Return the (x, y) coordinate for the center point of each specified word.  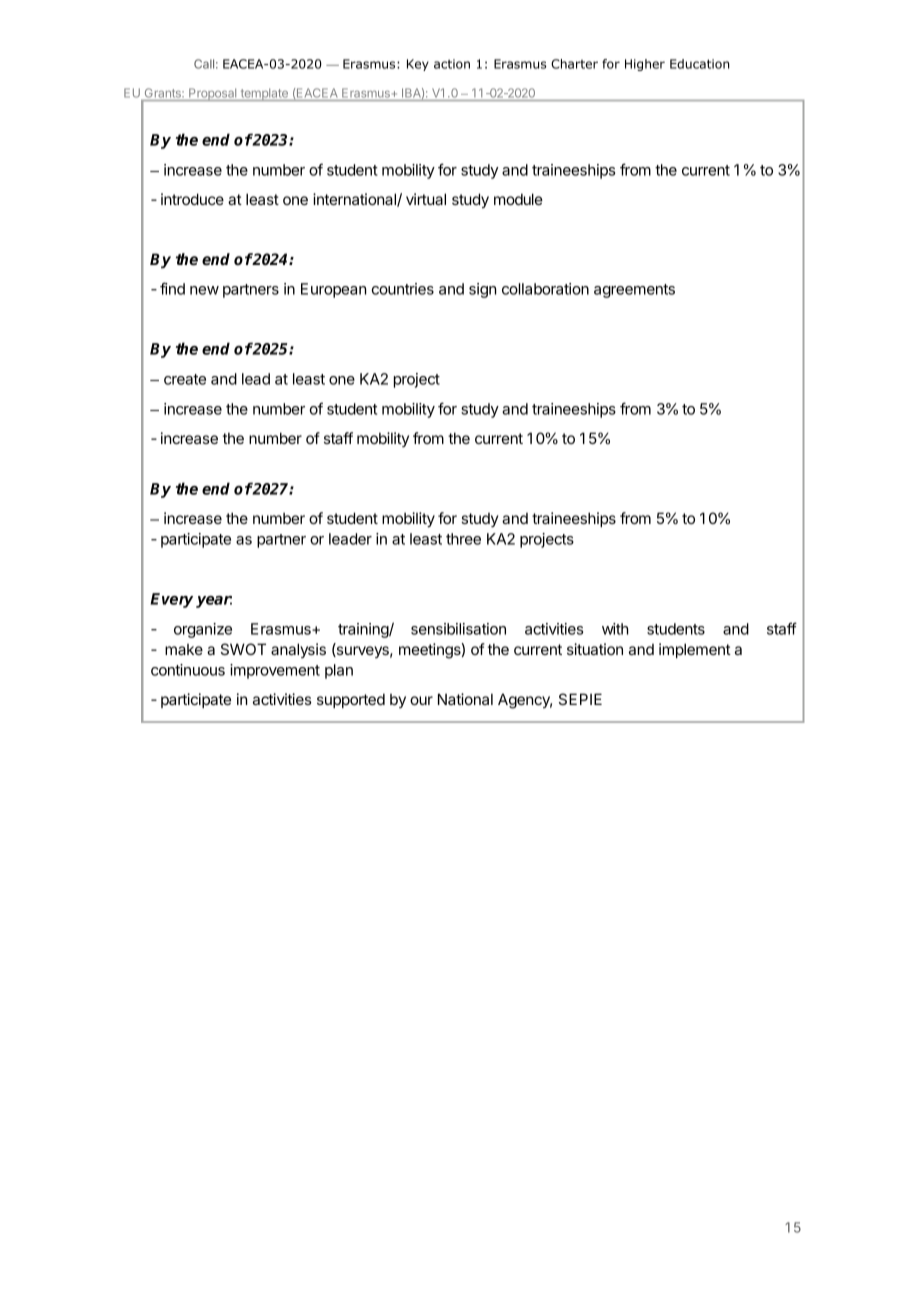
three (463, 539)
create (185, 379)
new (204, 290)
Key (418, 65)
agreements (634, 291)
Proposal (213, 94)
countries (402, 289)
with (615, 629)
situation (595, 649)
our (421, 700)
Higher (645, 65)
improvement (275, 671)
